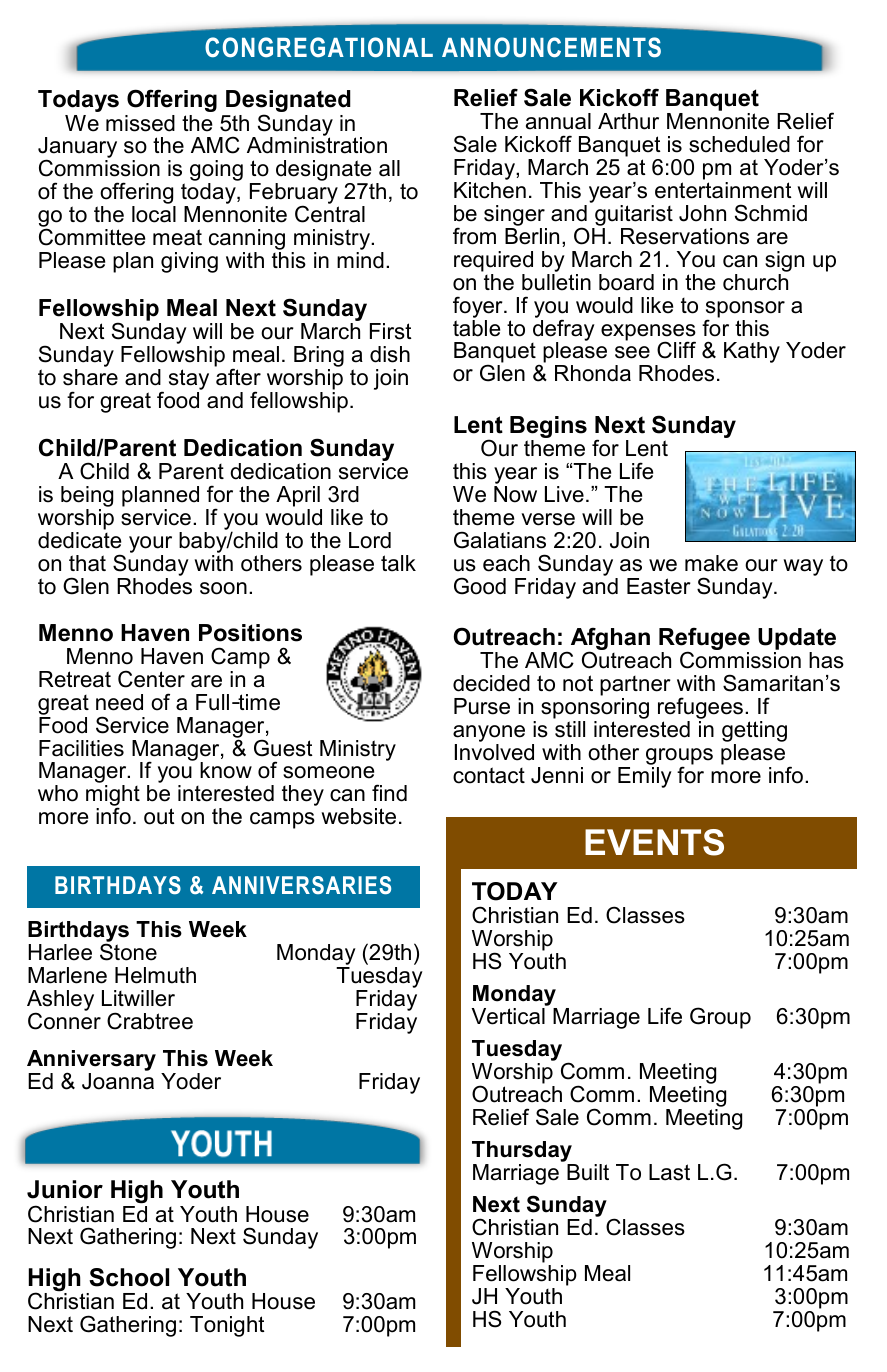 This page has width=887, height=1372. What do you see at coordinates (129, 1277) in the page?
I see `School` at bounding box center [129, 1277].
